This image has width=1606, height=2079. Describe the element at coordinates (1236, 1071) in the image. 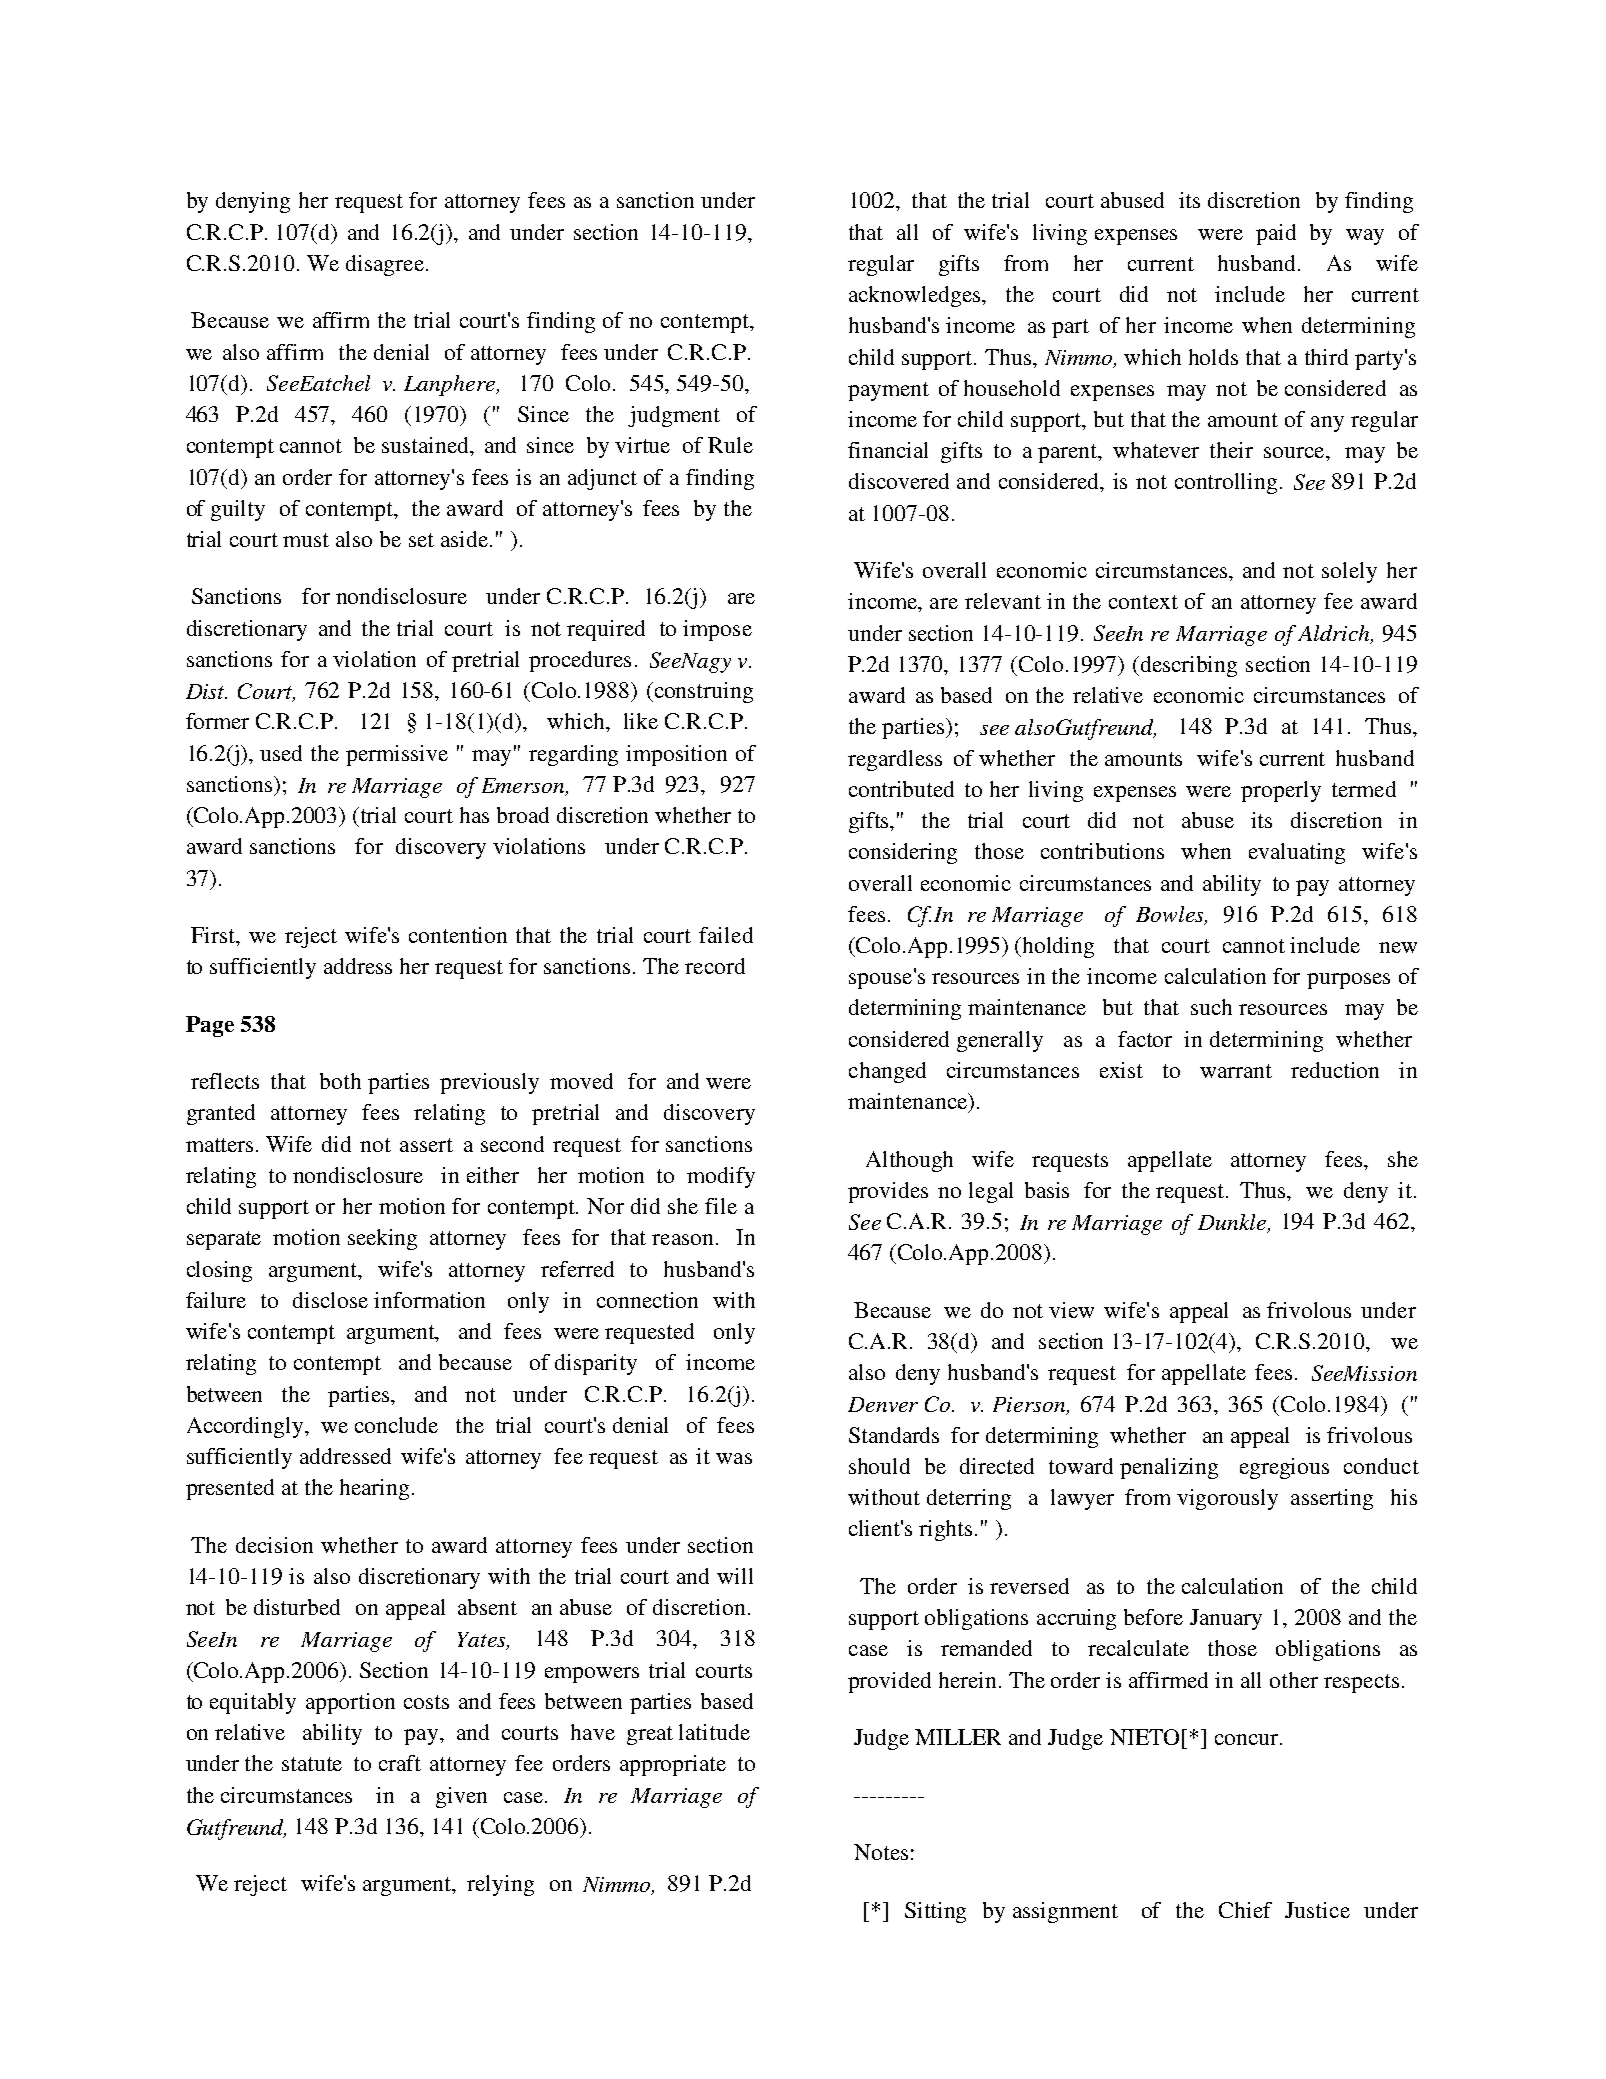

I see `warrant` at that location.
